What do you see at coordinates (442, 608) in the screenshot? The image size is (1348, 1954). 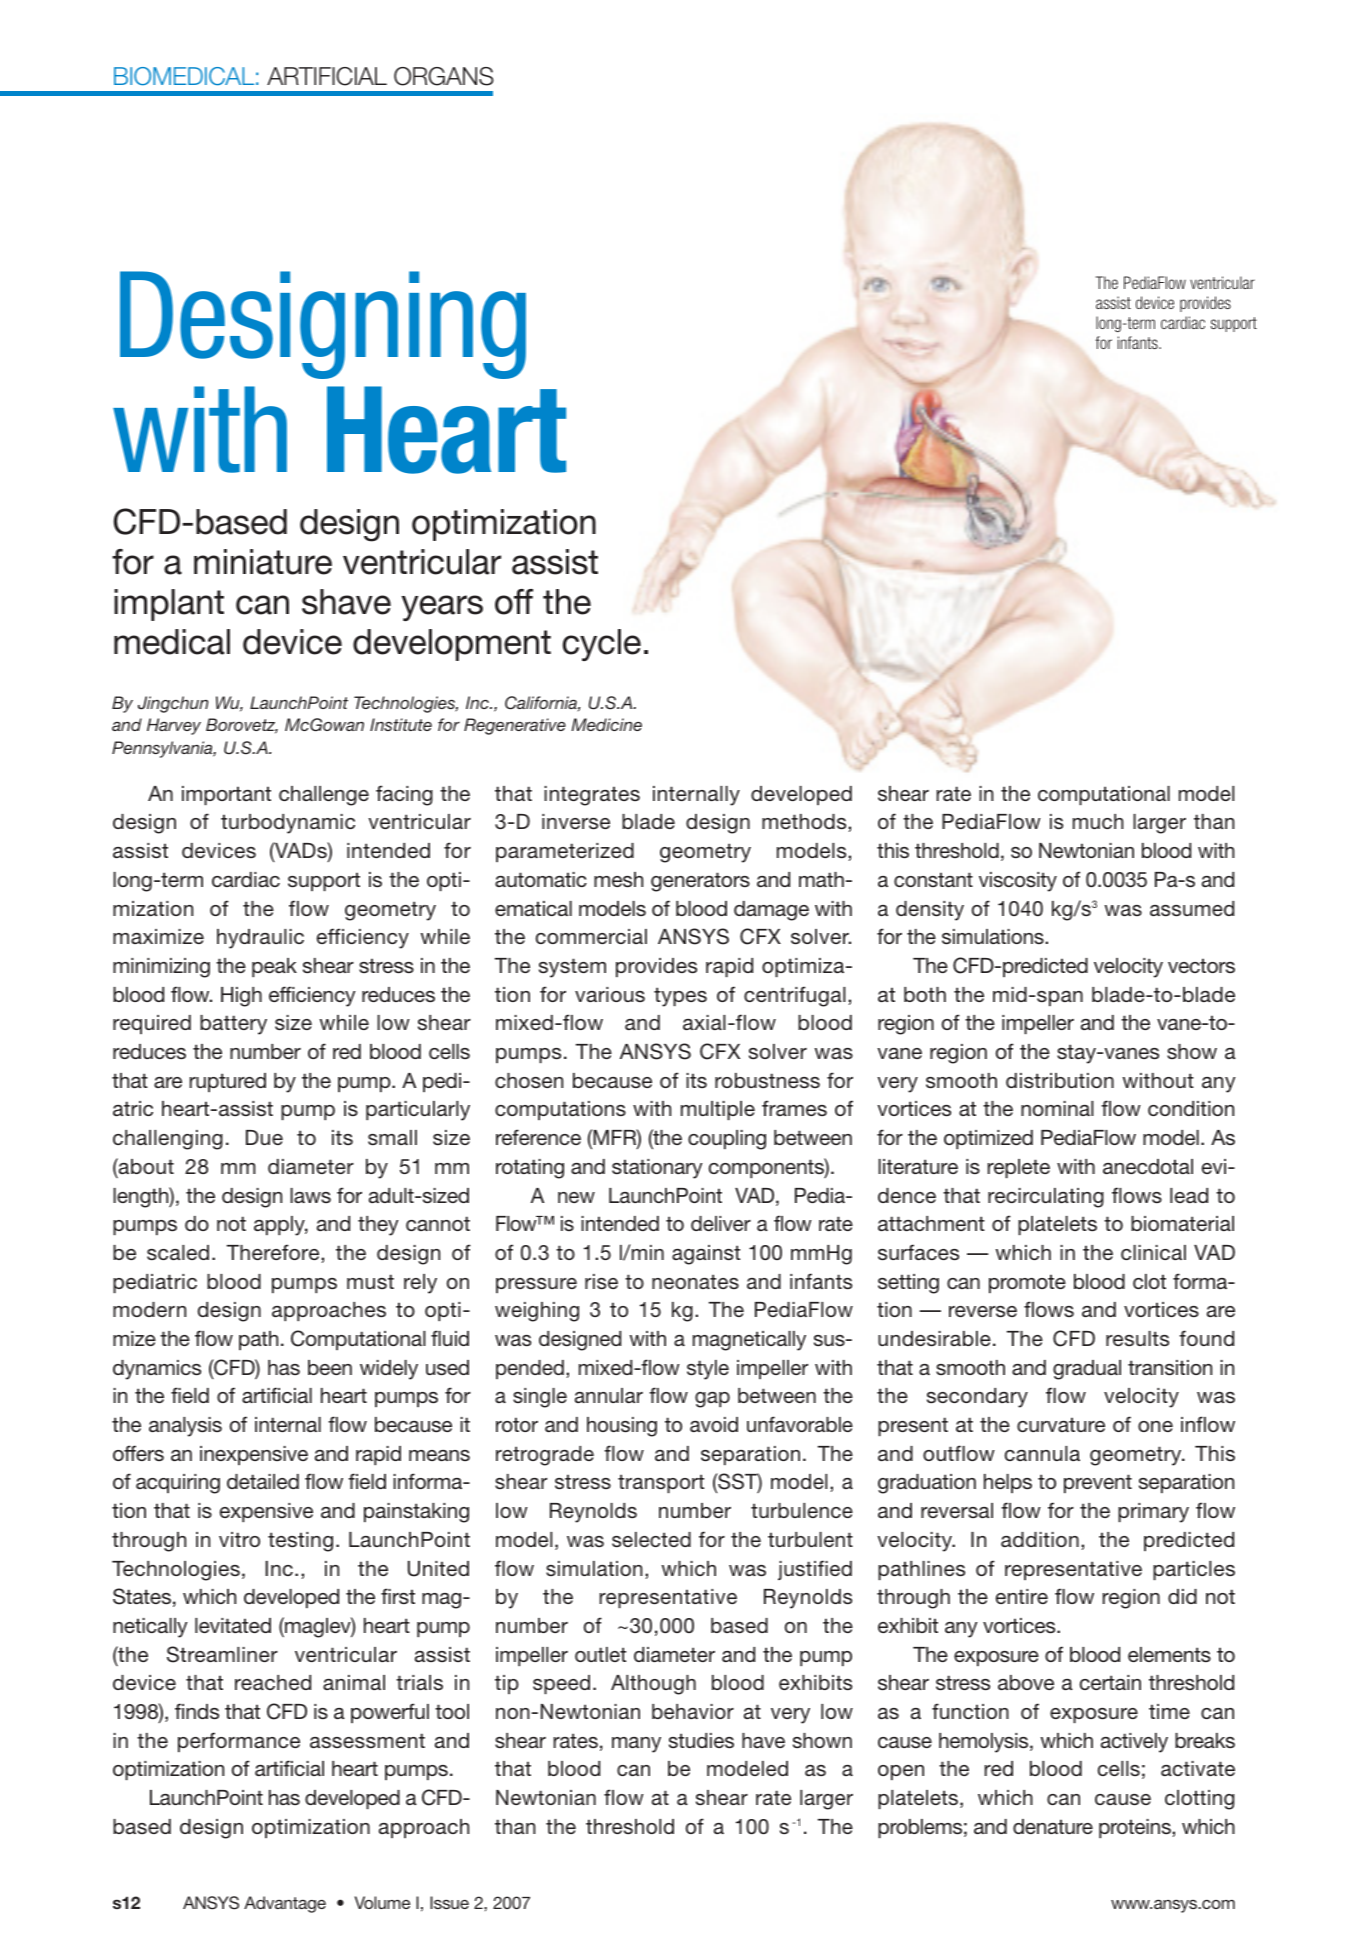 I see `years` at bounding box center [442, 608].
